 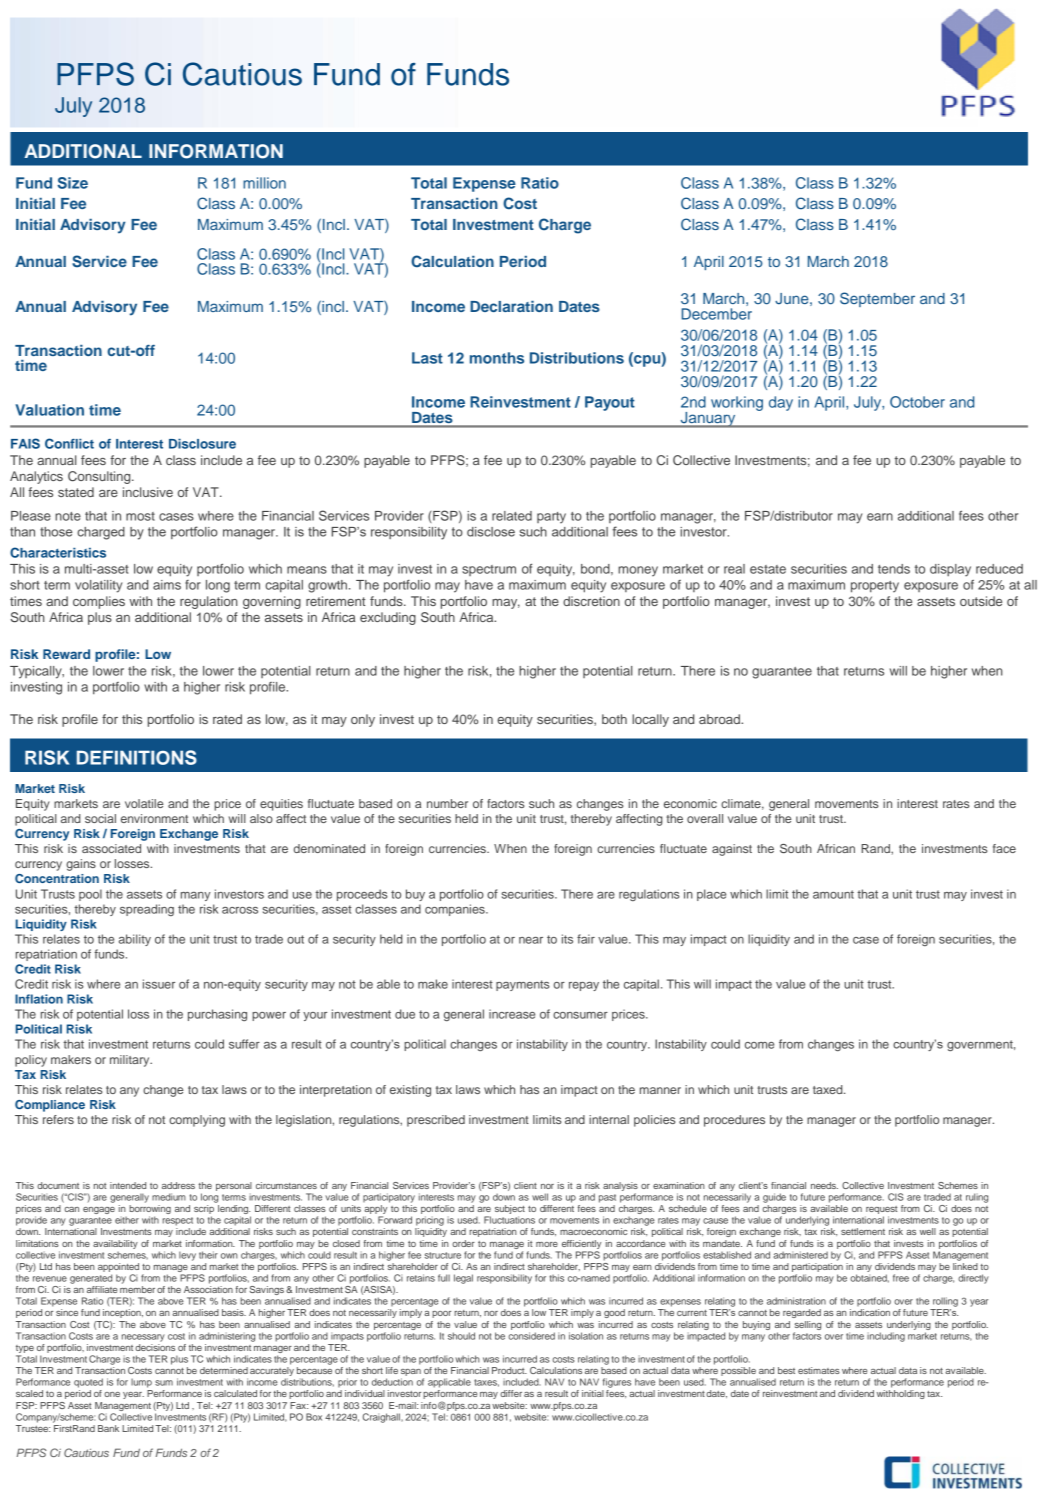 What do you see at coordinates (447, 803) in the image?
I see `number` at bounding box center [447, 803].
